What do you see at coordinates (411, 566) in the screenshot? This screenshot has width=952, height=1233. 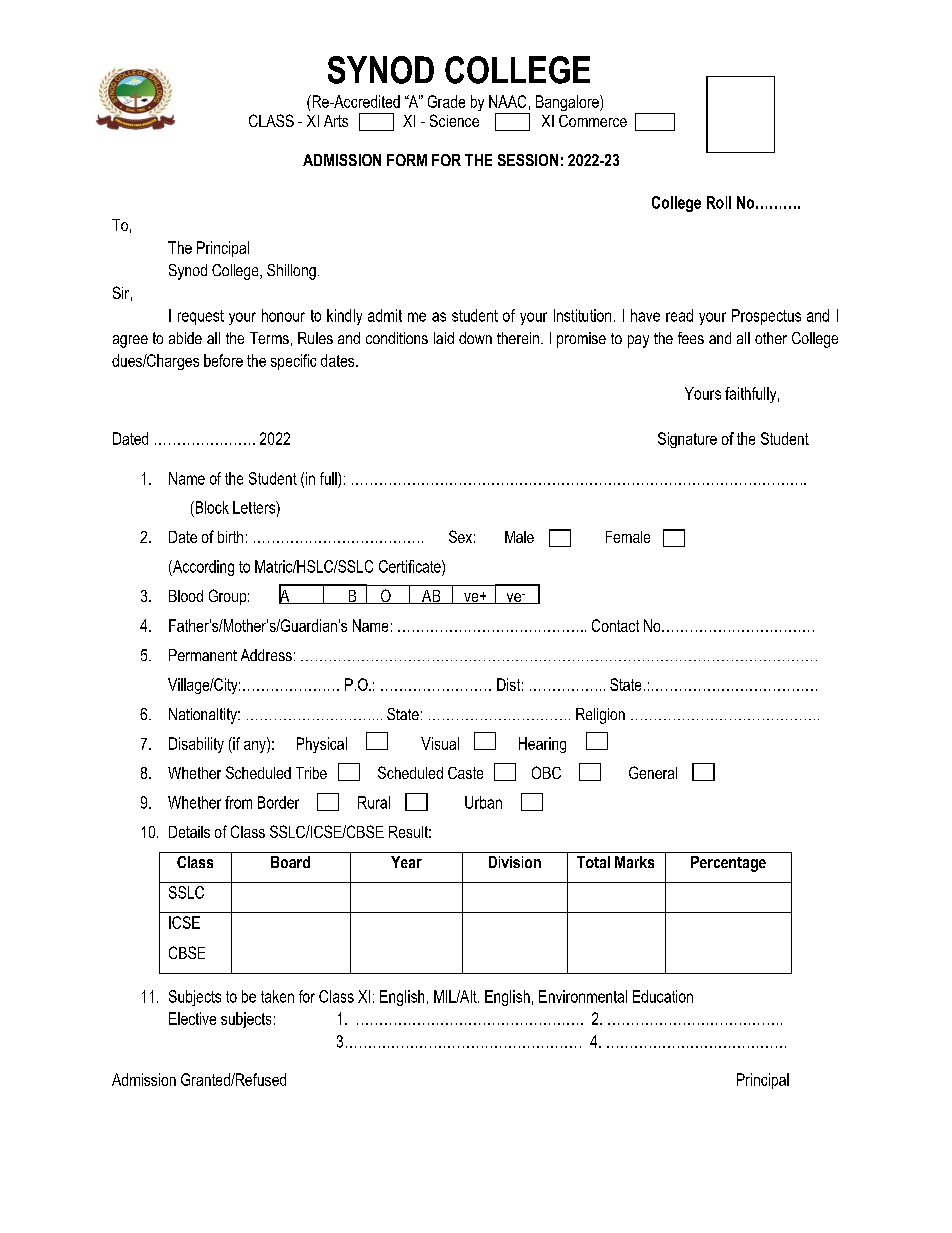 I see `Certificate` at bounding box center [411, 566].
